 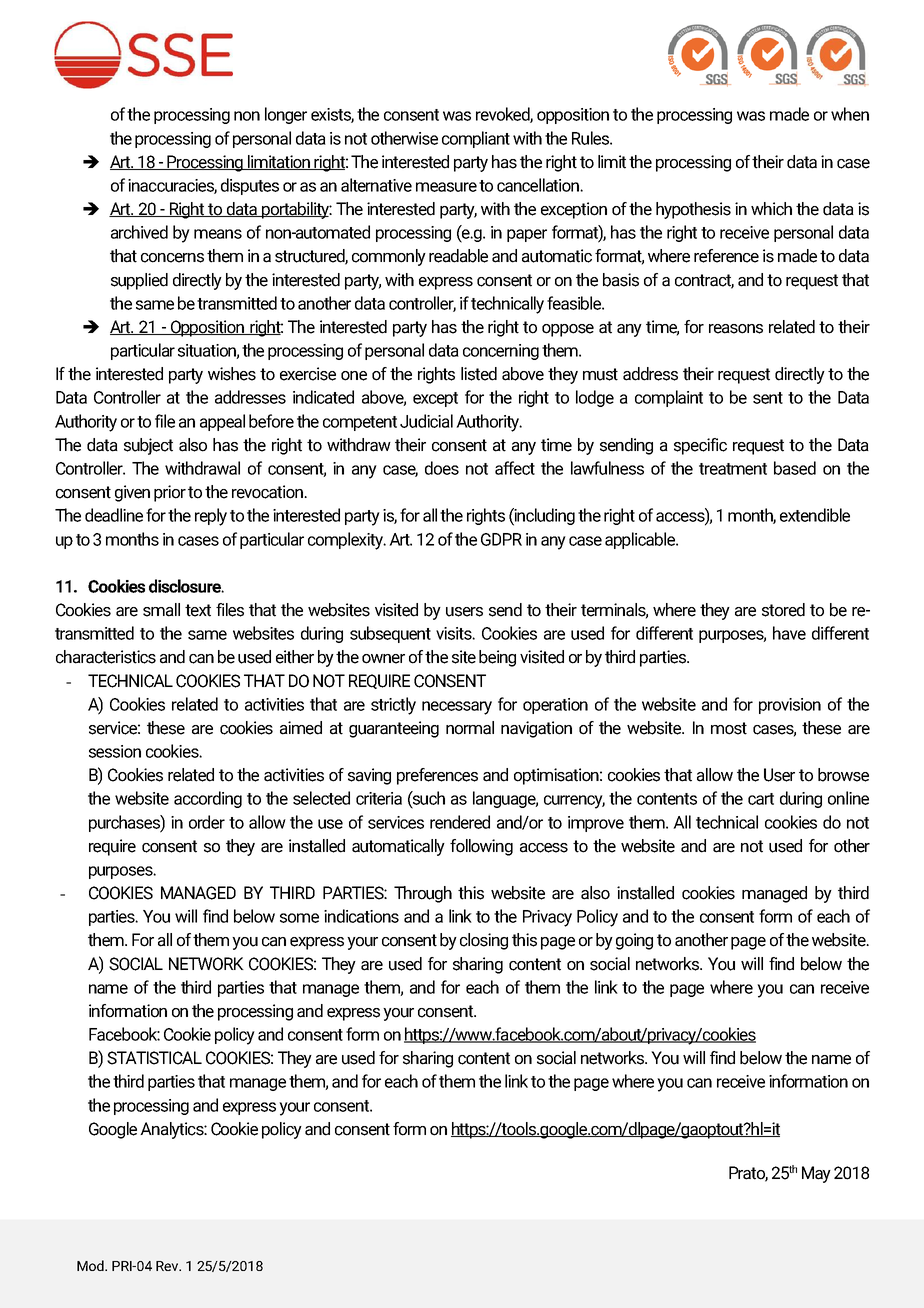 What do you see at coordinates (761, 799) in the screenshot?
I see `cart` at bounding box center [761, 799].
